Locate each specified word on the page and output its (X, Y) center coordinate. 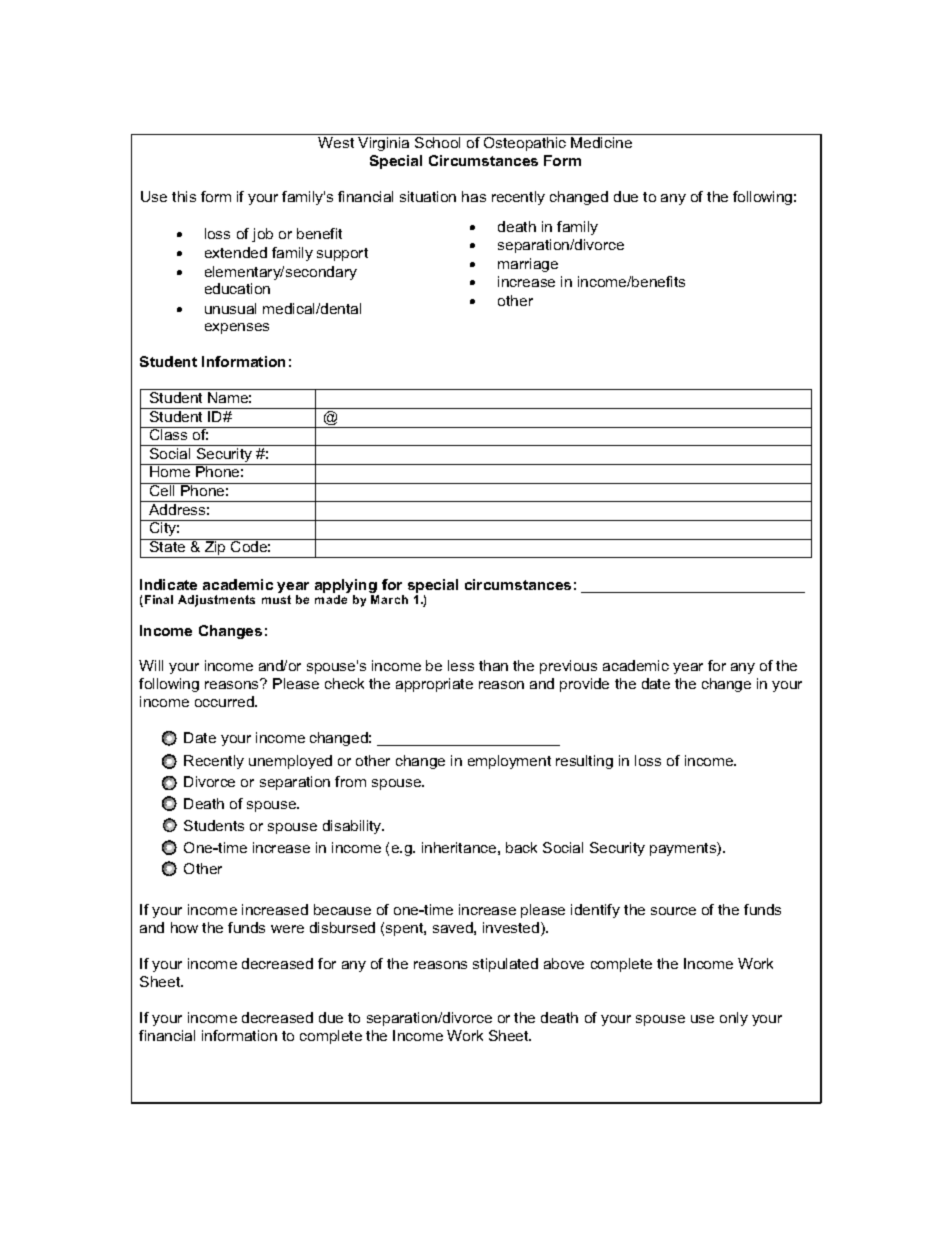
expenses (237, 328)
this (184, 196)
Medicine (601, 142)
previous (568, 667)
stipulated (505, 965)
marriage (528, 265)
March (389, 599)
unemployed (290, 762)
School (437, 142)
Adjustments (216, 601)
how (184, 927)
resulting (584, 762)
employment (509, 762)
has (474, 196)
